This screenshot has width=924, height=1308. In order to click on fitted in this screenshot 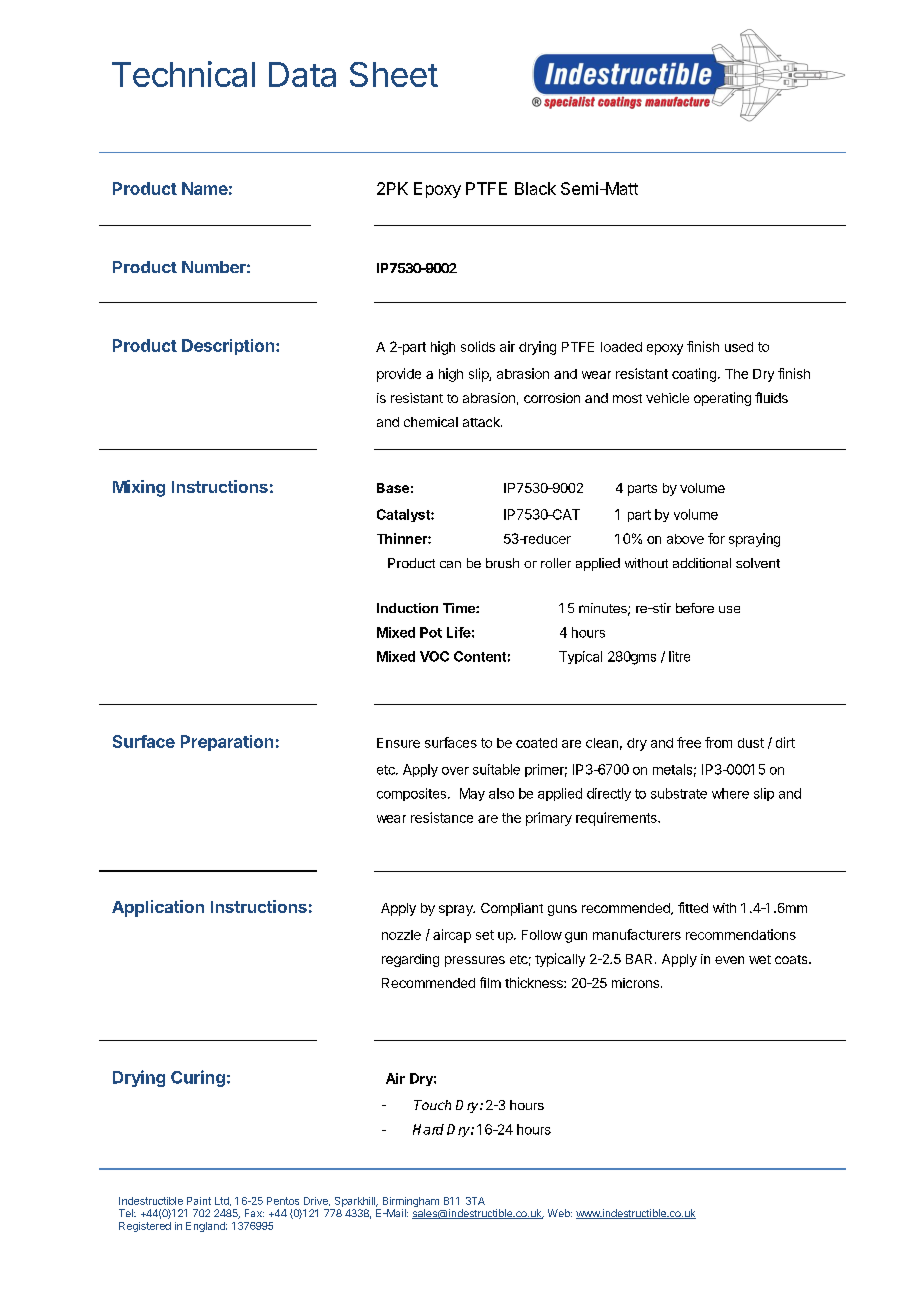, I will do `click(693, 907)`.
